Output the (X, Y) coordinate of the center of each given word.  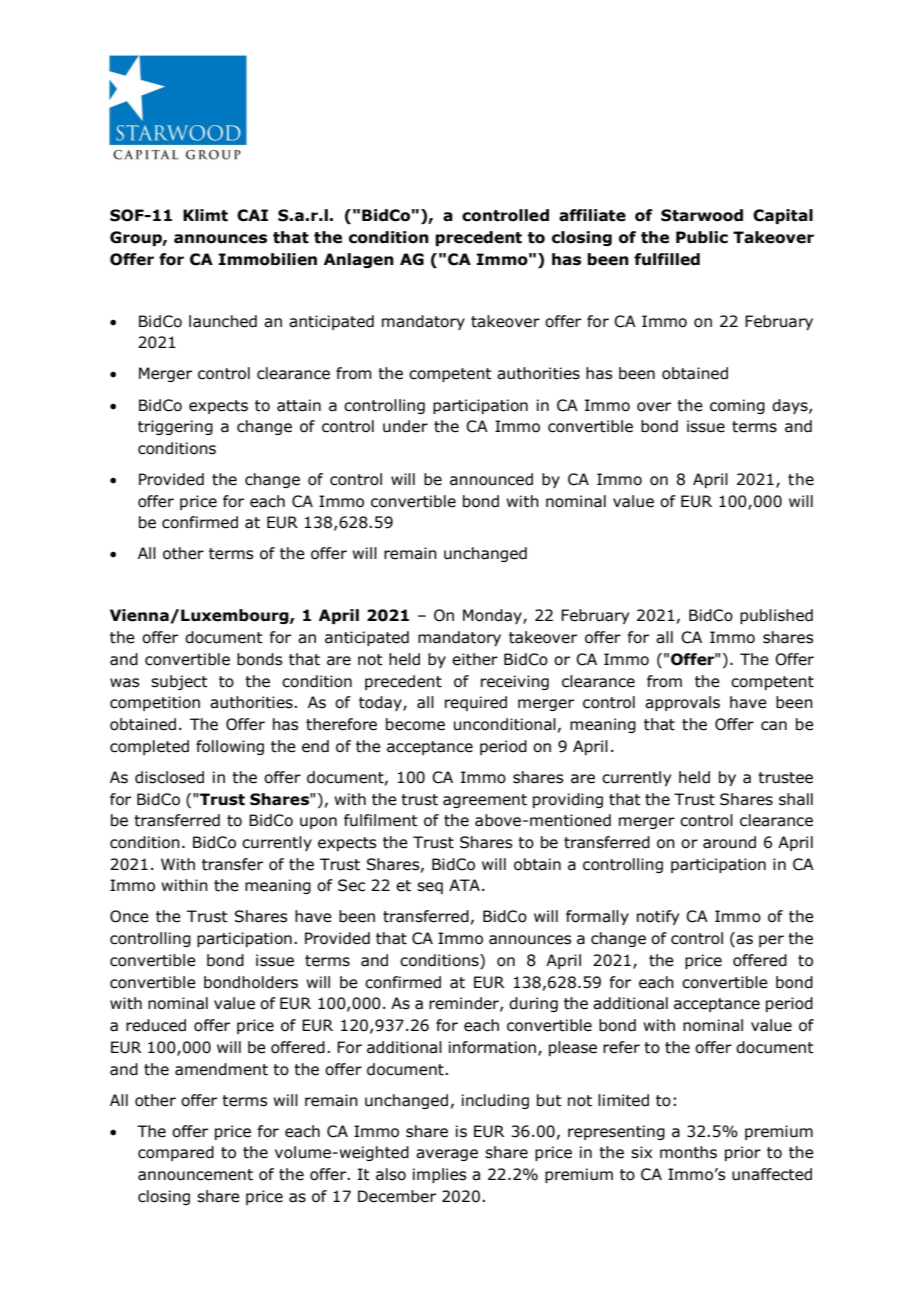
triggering (175, 427)
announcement (195, 1175)
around (729, 842)
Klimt (205, 215)
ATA (464, 885)
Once (129, 916)
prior (743, 1153)
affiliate (592, 215)
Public (702, 237)
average (447, 1155)
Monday (493, 616)
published (776, 616)
